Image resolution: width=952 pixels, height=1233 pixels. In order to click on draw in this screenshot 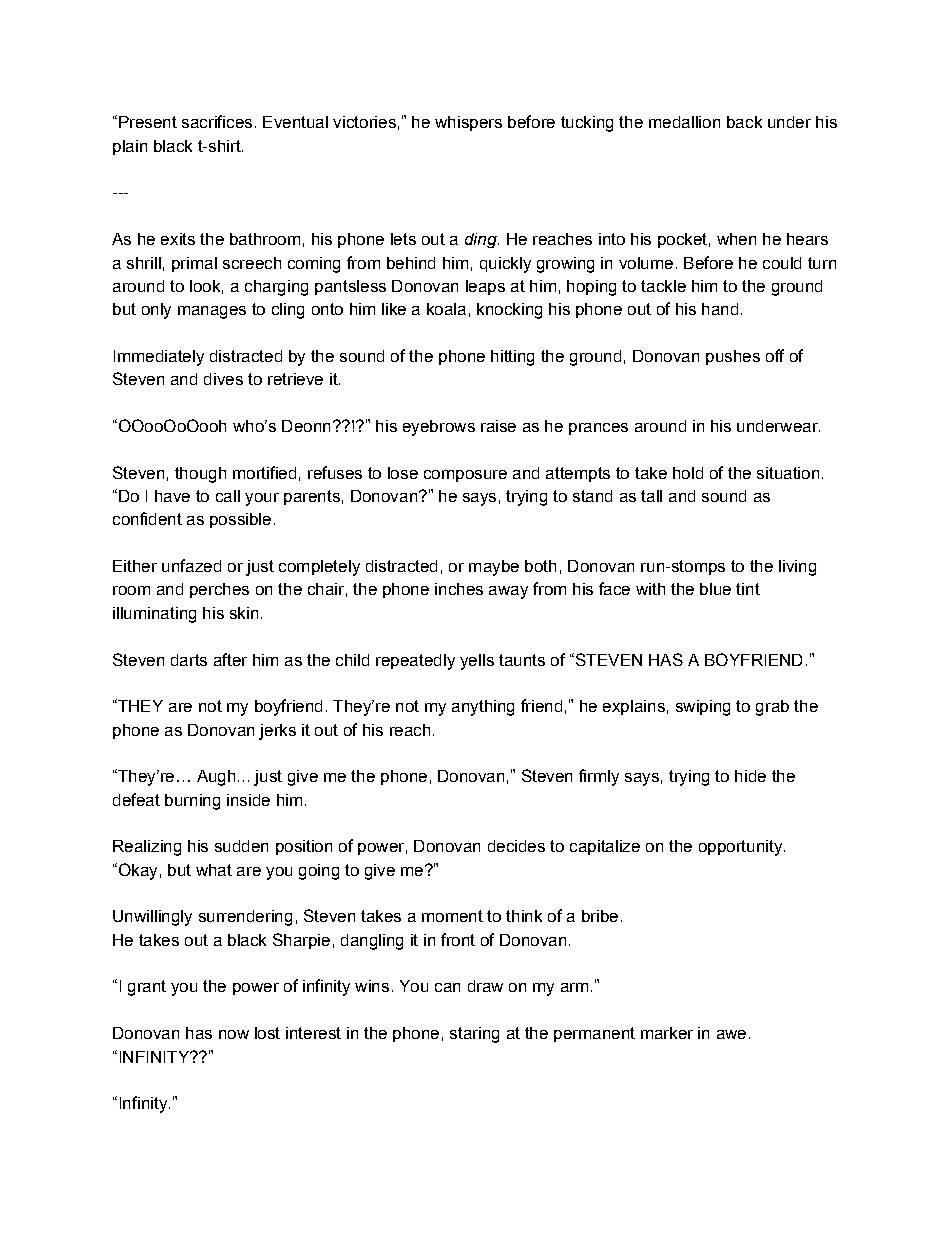, I will do `click(485, 986)`.
